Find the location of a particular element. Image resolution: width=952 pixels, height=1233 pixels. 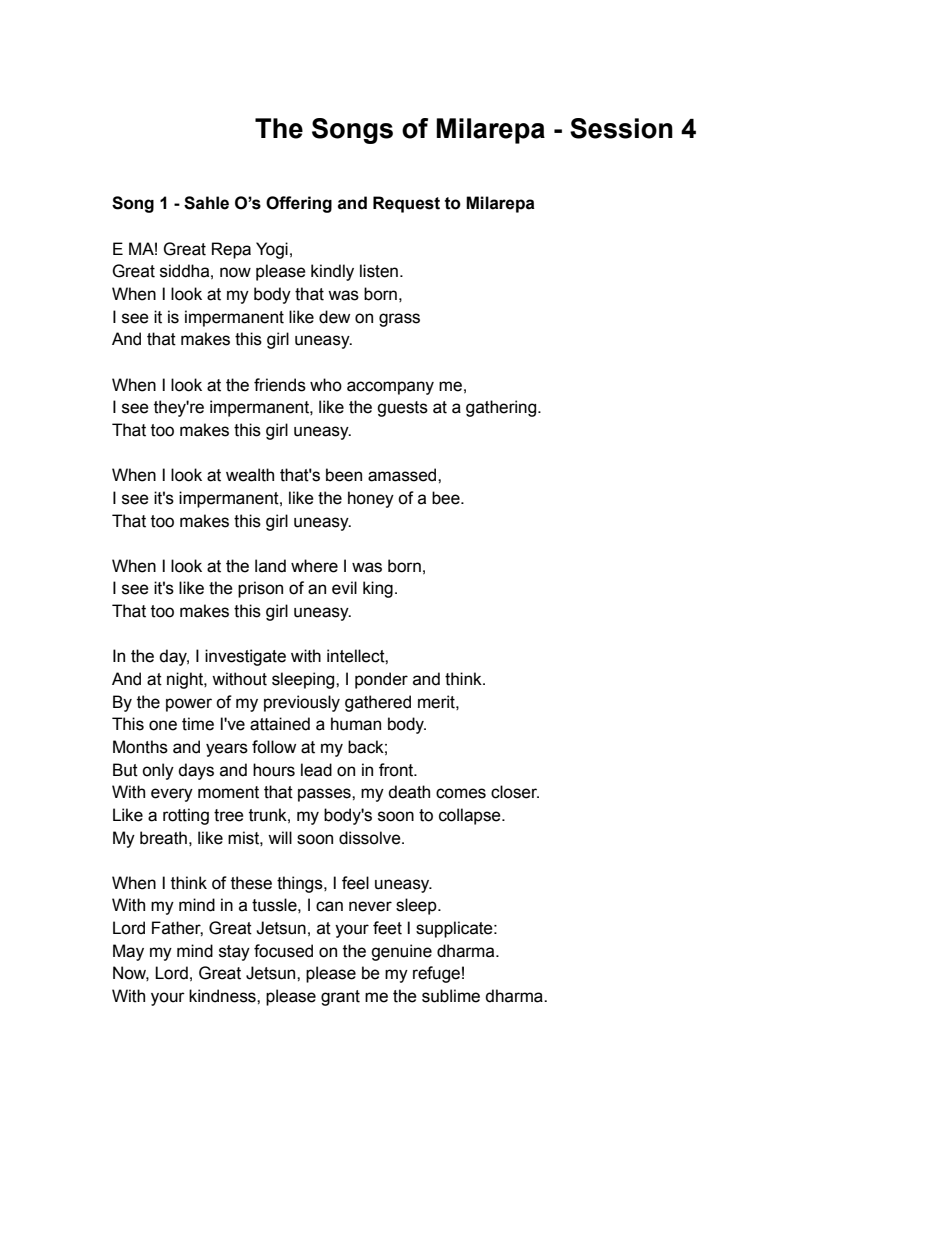

collapse is located at coordinates (471, 816).
